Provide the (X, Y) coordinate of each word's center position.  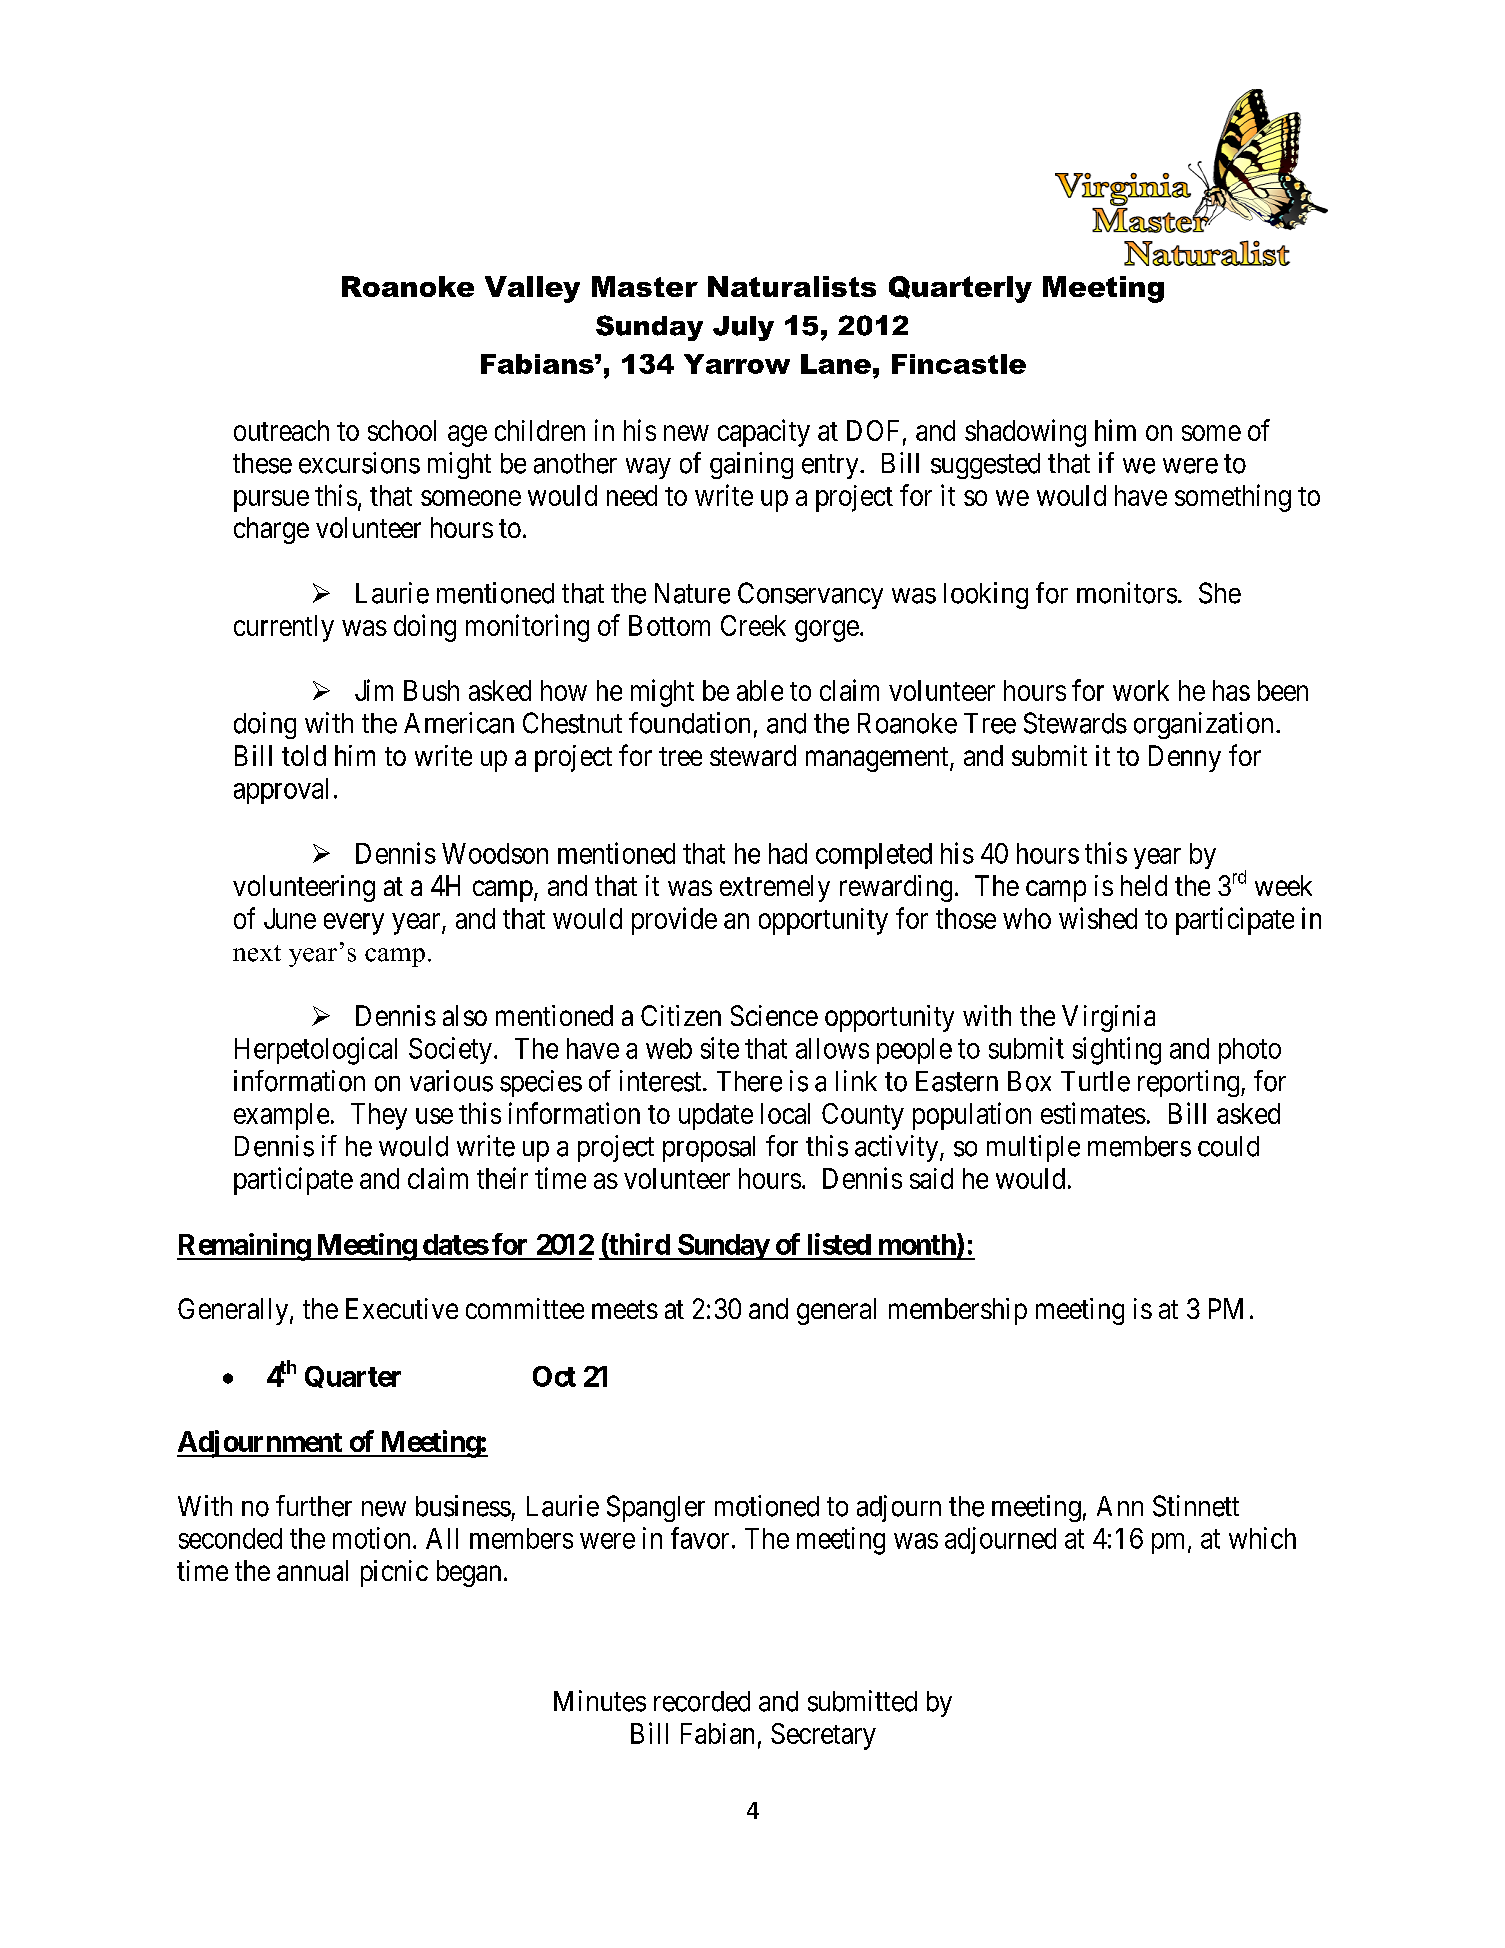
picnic (394, 1573)
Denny (1185, 758)
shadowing (1025, 433)
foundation (689, 723)
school (402, 430)
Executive (402, 1308)
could (1228, 1146)
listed (839, 1244)
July (743, 328)
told (304, 755)
